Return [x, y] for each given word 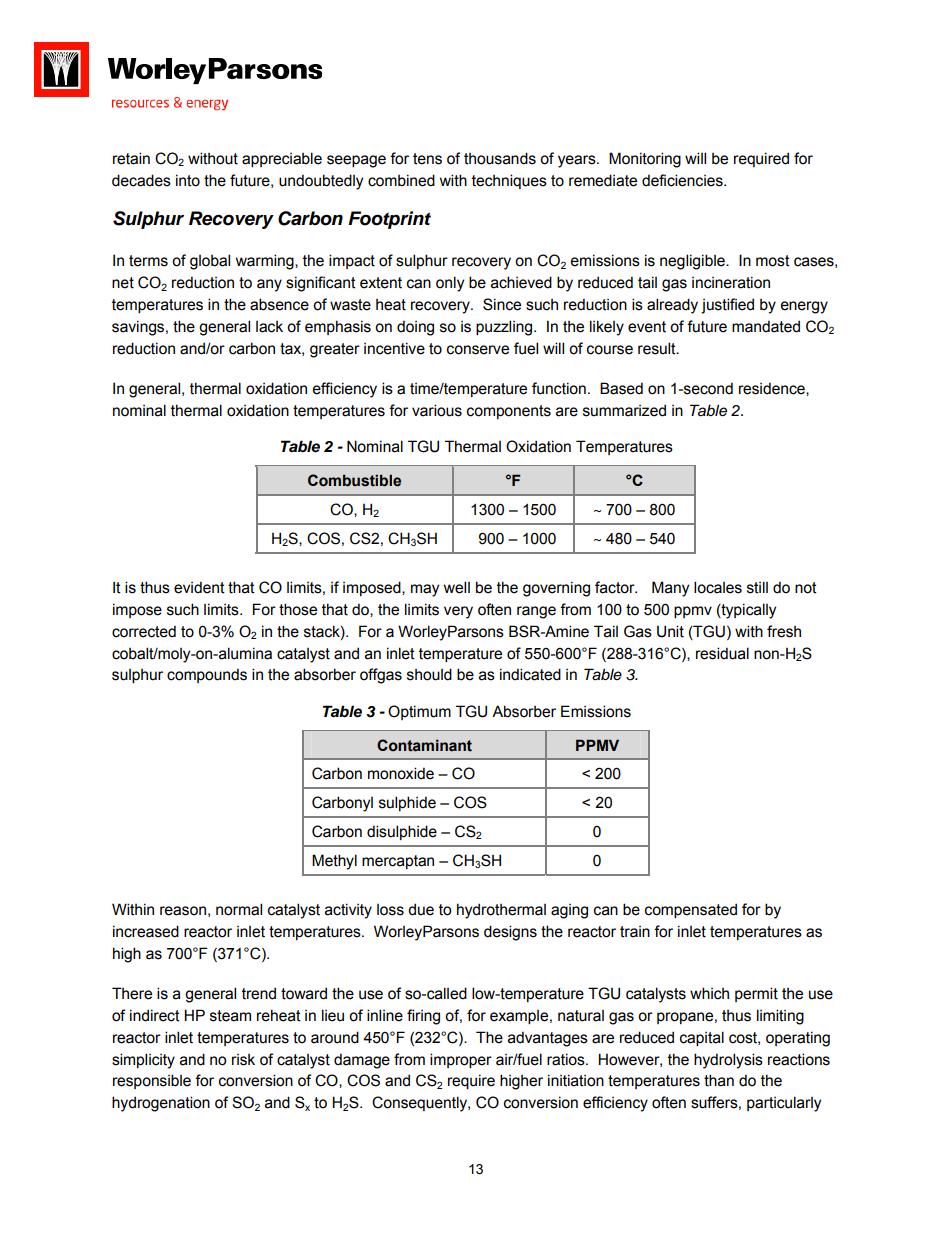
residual [722, 653]
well [457, 587]
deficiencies [683, 180]
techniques [509, 181]
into [188, 180]
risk [243, 1060]
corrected [144, 631]
